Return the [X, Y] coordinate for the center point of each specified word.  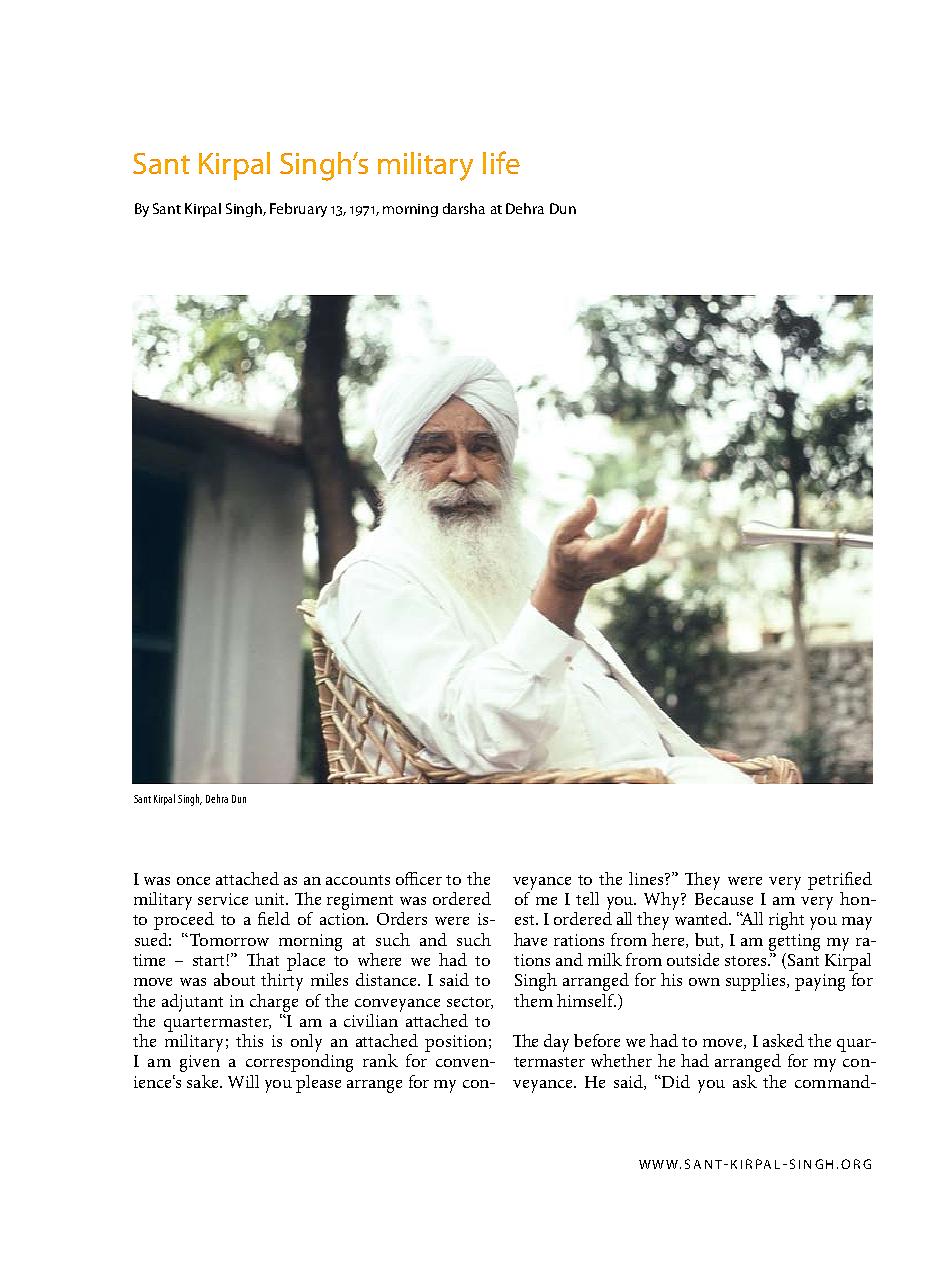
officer [419, 878]
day [556, 1043]
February [298, 210]
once [193, 881]
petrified [840, 881]
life [501, 162]
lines [647, 878]
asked [783, 1040]
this [249, 1040]
